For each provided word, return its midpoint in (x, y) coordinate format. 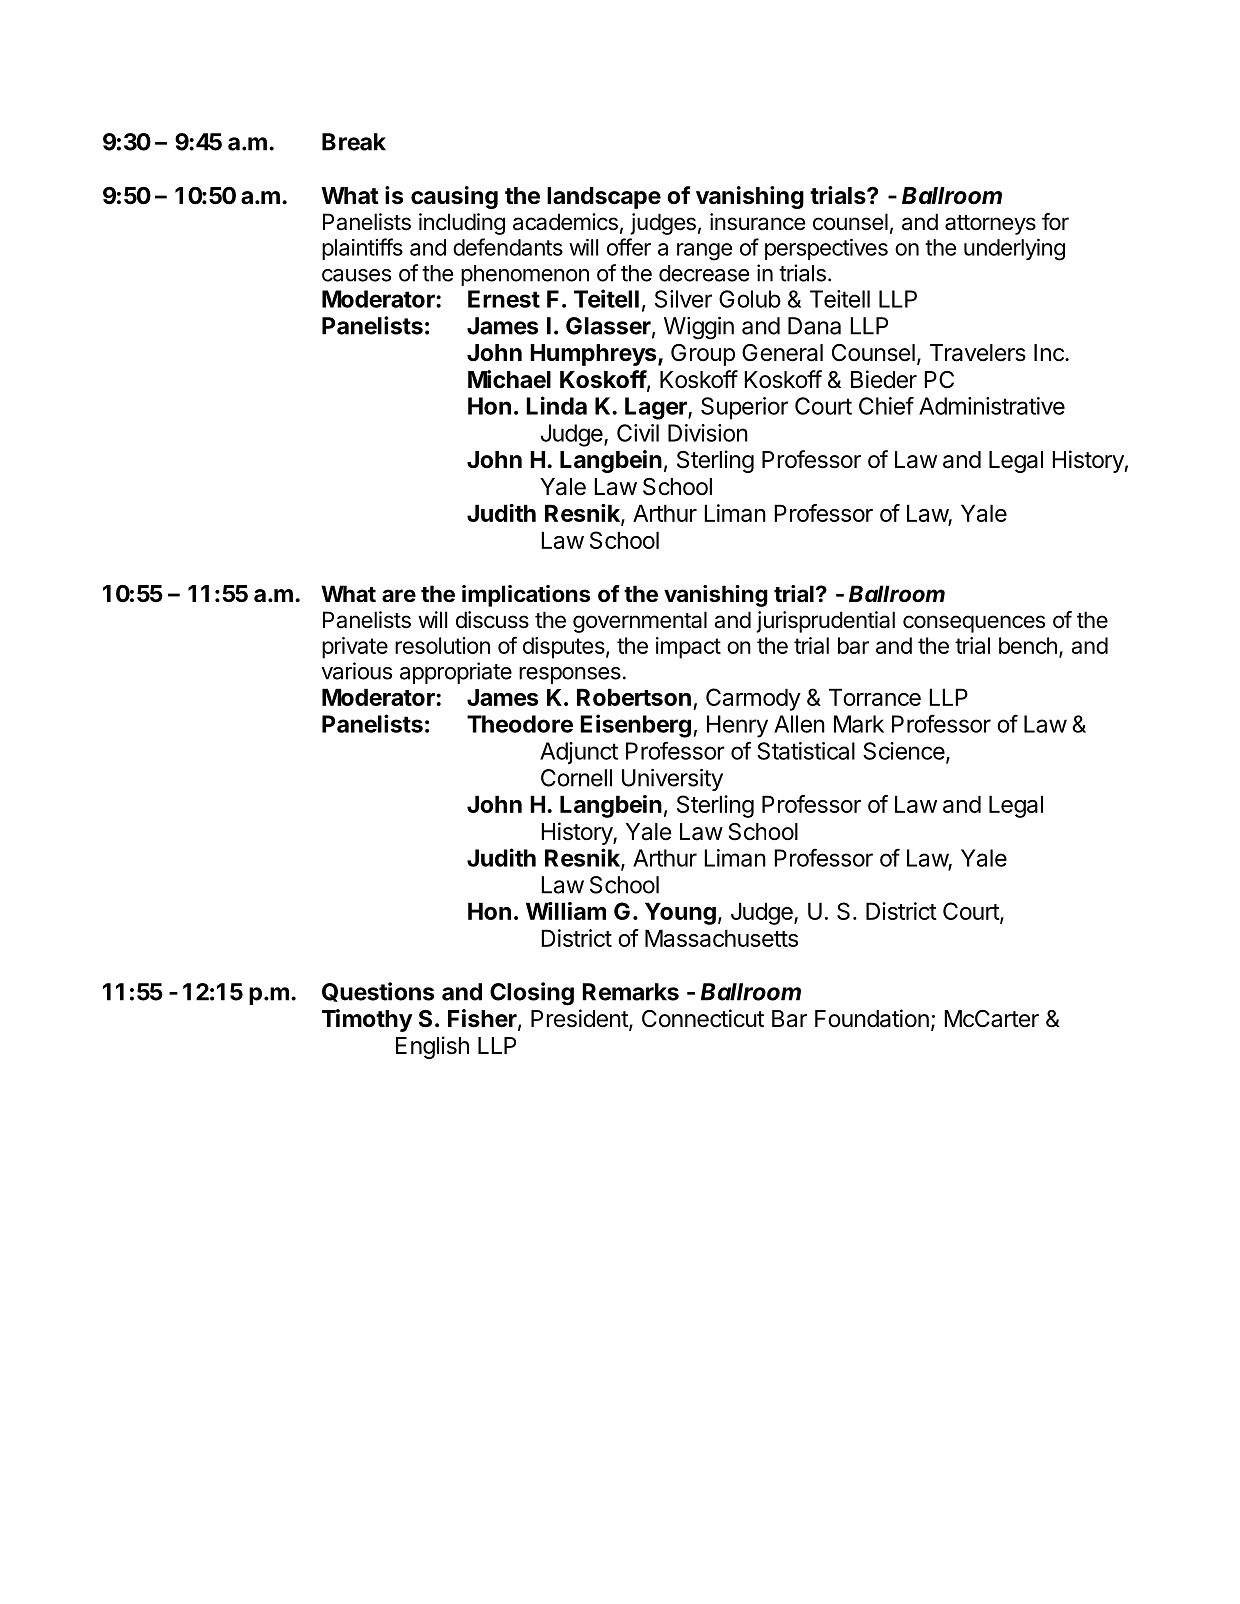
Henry (737, 726)
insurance (757, 222)
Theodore (520, 724)
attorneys (990, 225)
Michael (509, 379)
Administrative (992, 406)
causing (454, 197)
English (432, 1047)
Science (904, 751)
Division (708, 433)
